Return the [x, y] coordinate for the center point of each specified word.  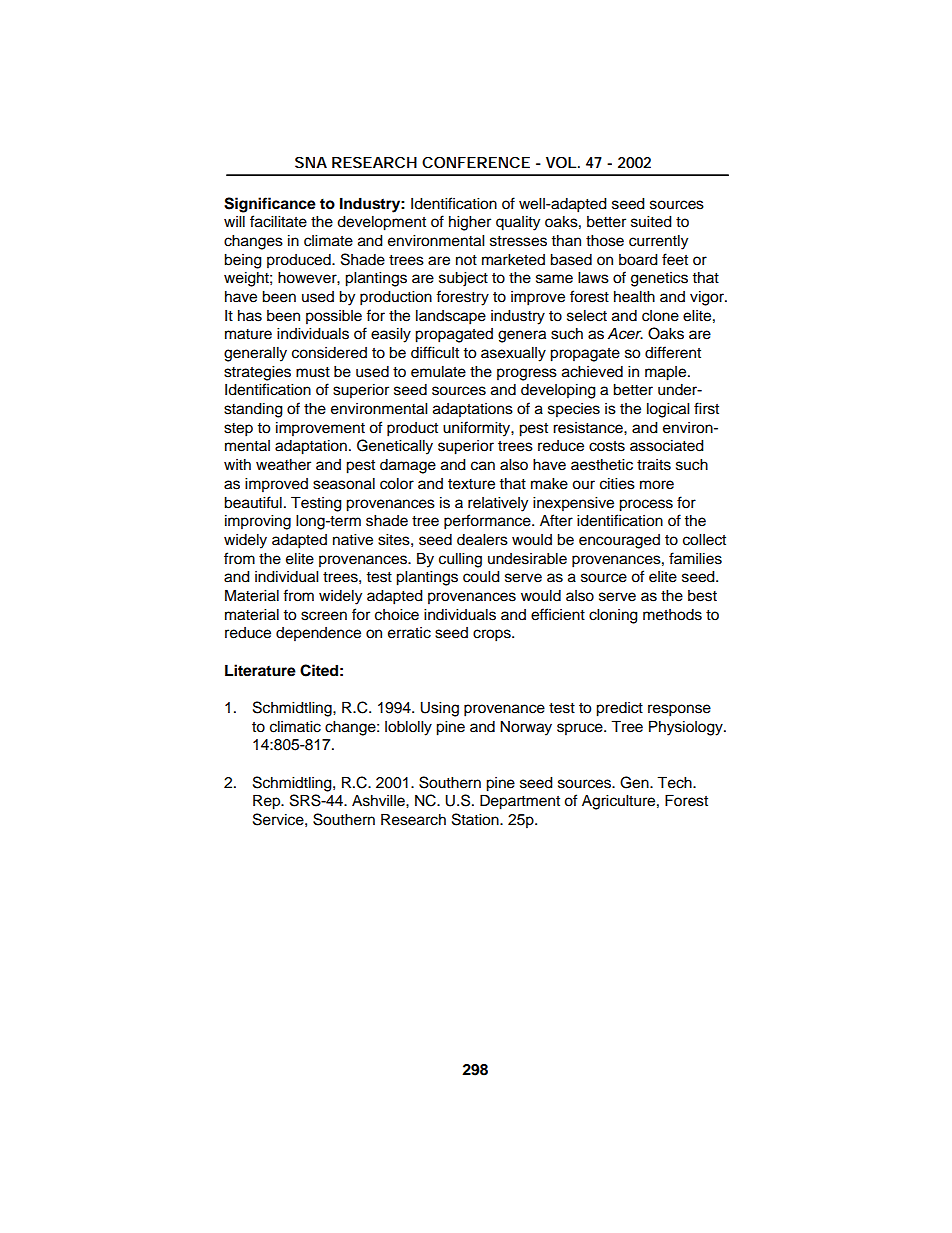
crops [493, 635]
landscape [451, 317]
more [657, 485]
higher [470, 223]
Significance [270, 205]
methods [672, 615]
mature [248, 334]
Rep [268, 802]
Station [476, 819]
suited [651, 222]
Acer [625, 334]
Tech [675, 782]
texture [471, 484]
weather [283, 465]
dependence [318, 634]
